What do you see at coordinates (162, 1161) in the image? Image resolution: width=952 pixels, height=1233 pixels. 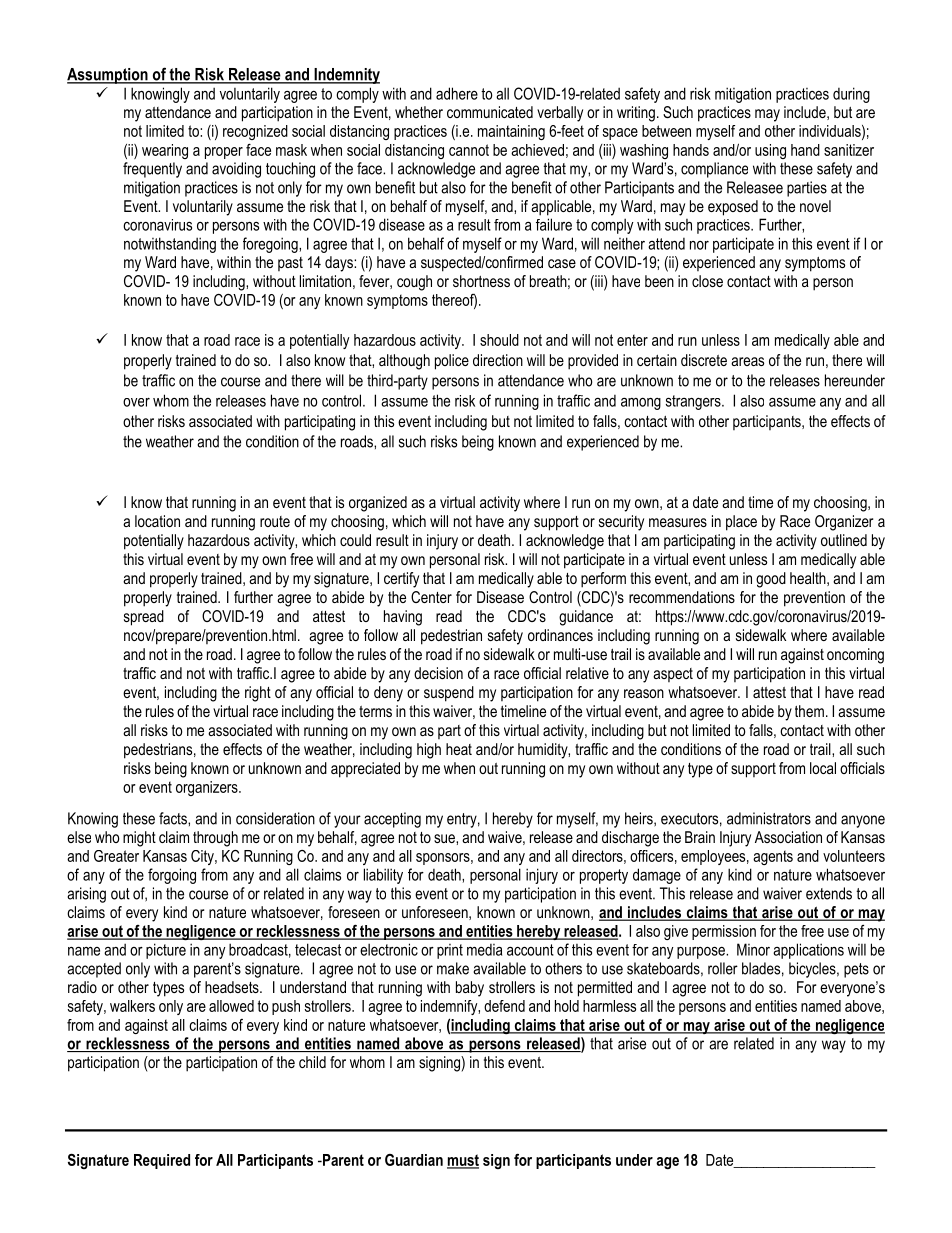 I see `Required` at bounding box center [162, 1161].
